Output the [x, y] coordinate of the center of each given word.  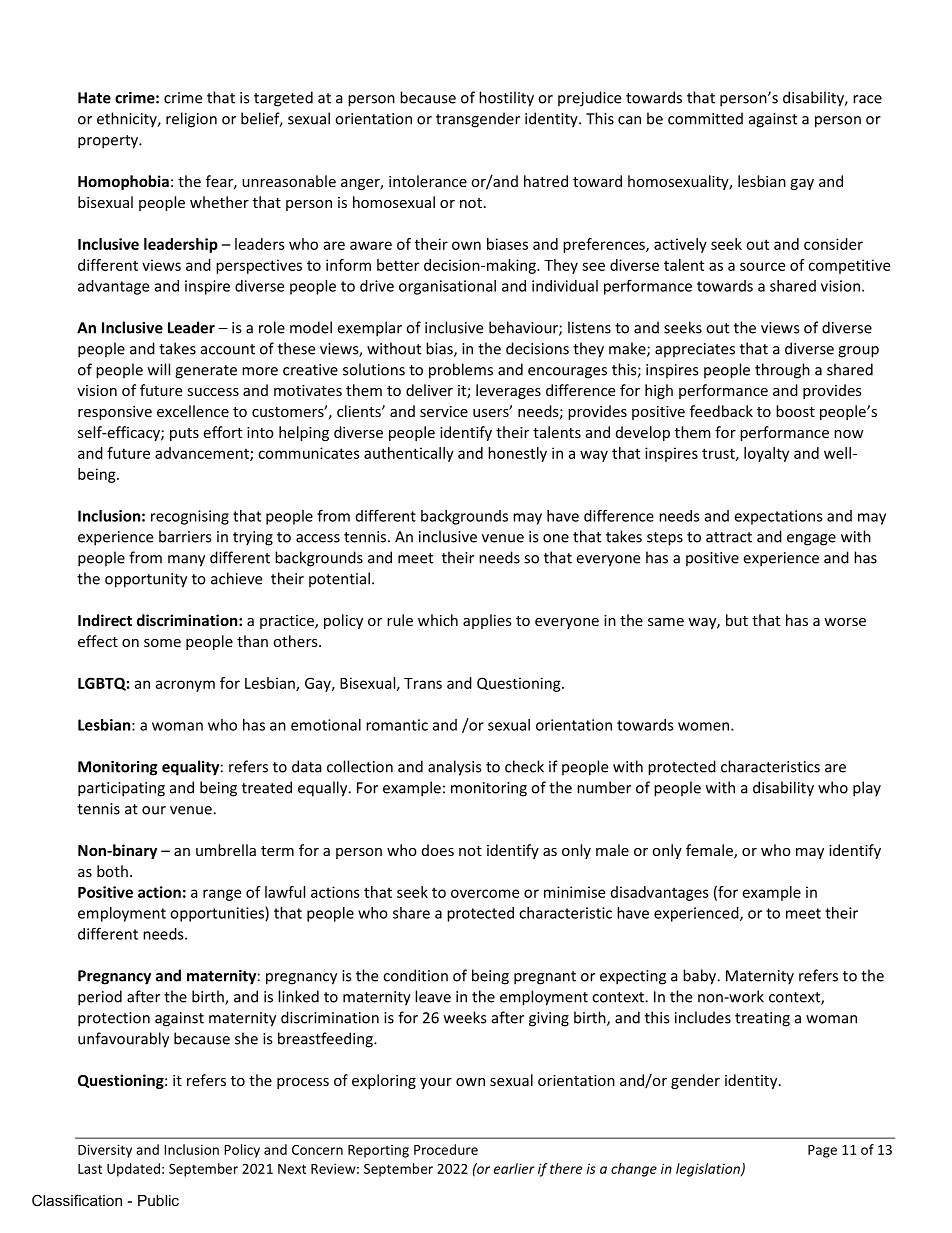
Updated [133, 1170]
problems [461, 371]
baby [701, 977]
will [159, 369]
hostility [506, 99]
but [737, 620]
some [162, 643]
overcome [485, 893]
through [782, 371]
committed [705, 118]
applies [487, 621]
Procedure [446, 1149]
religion [191, 120]
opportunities [218, 914]
